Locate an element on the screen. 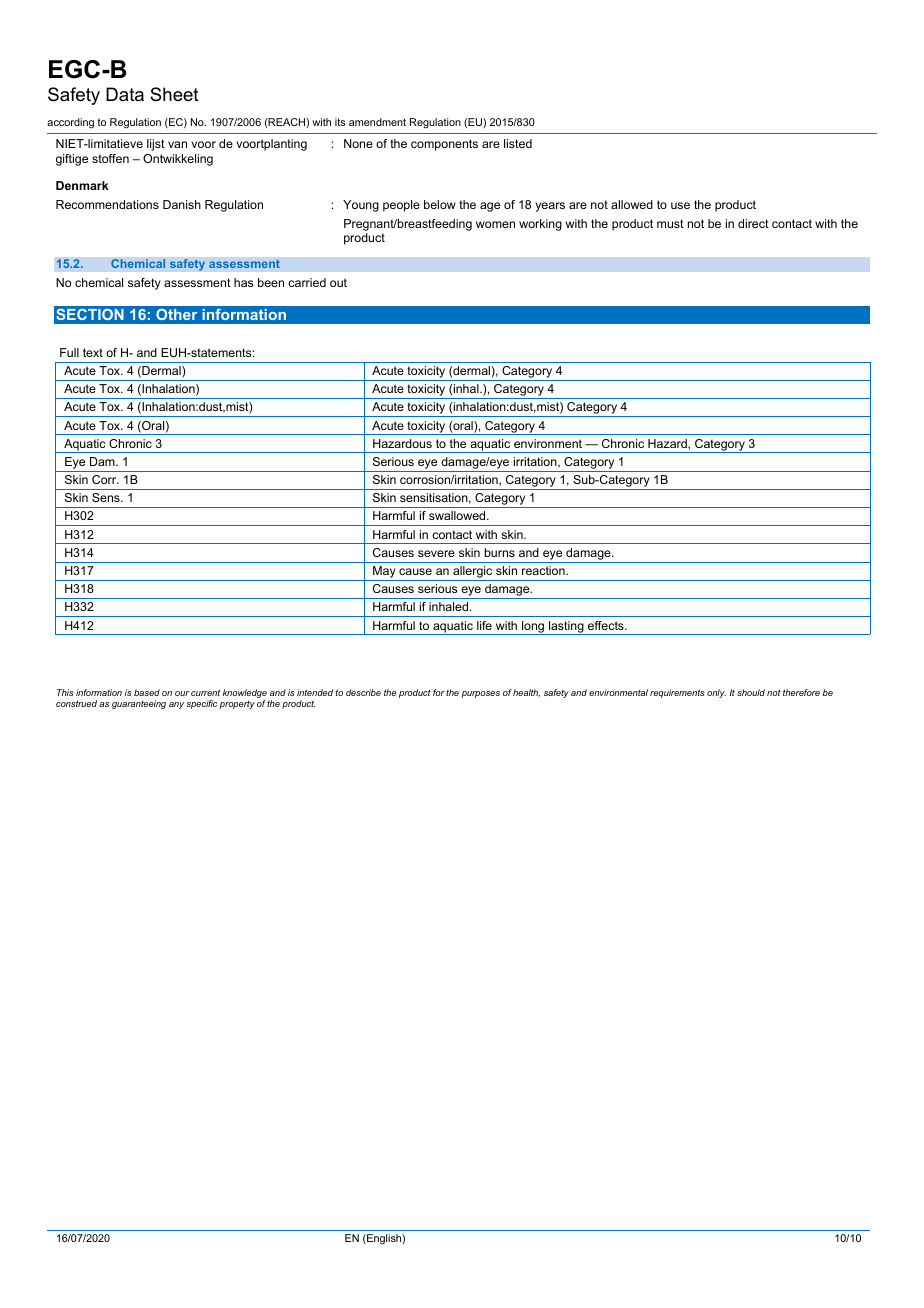 The height and width of the screenshot is (1308, 924). severe is located at coordinates (436, 553).
